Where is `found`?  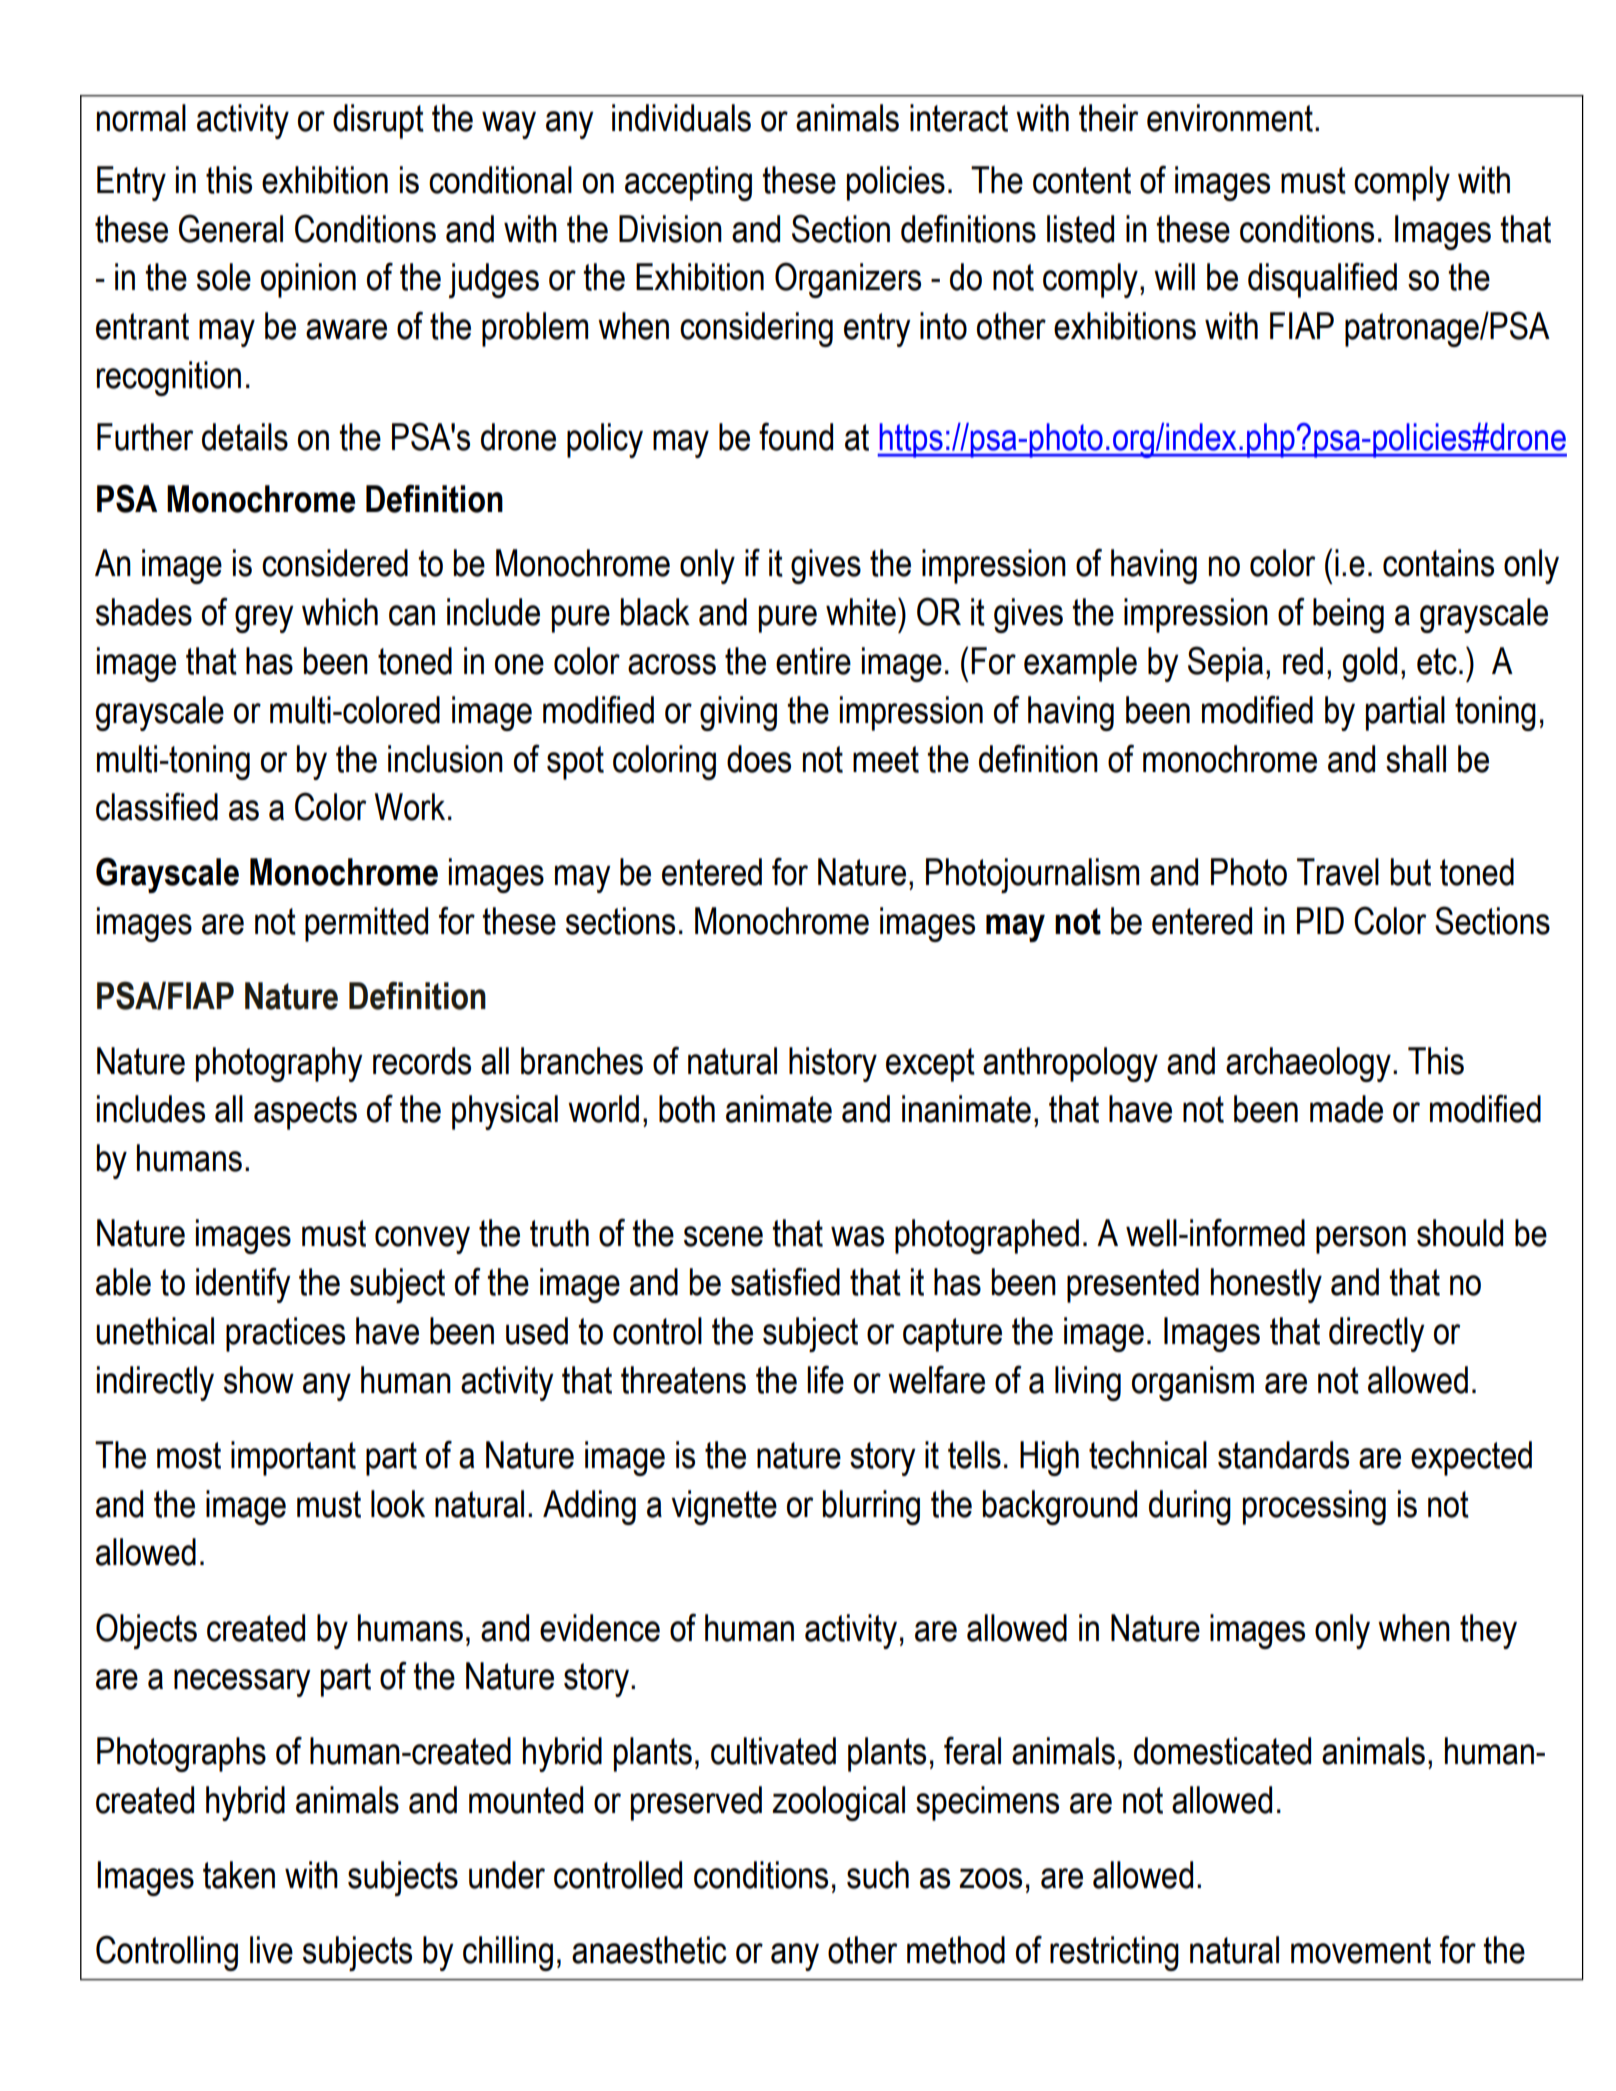
found is located at coordinates (796, 436).
